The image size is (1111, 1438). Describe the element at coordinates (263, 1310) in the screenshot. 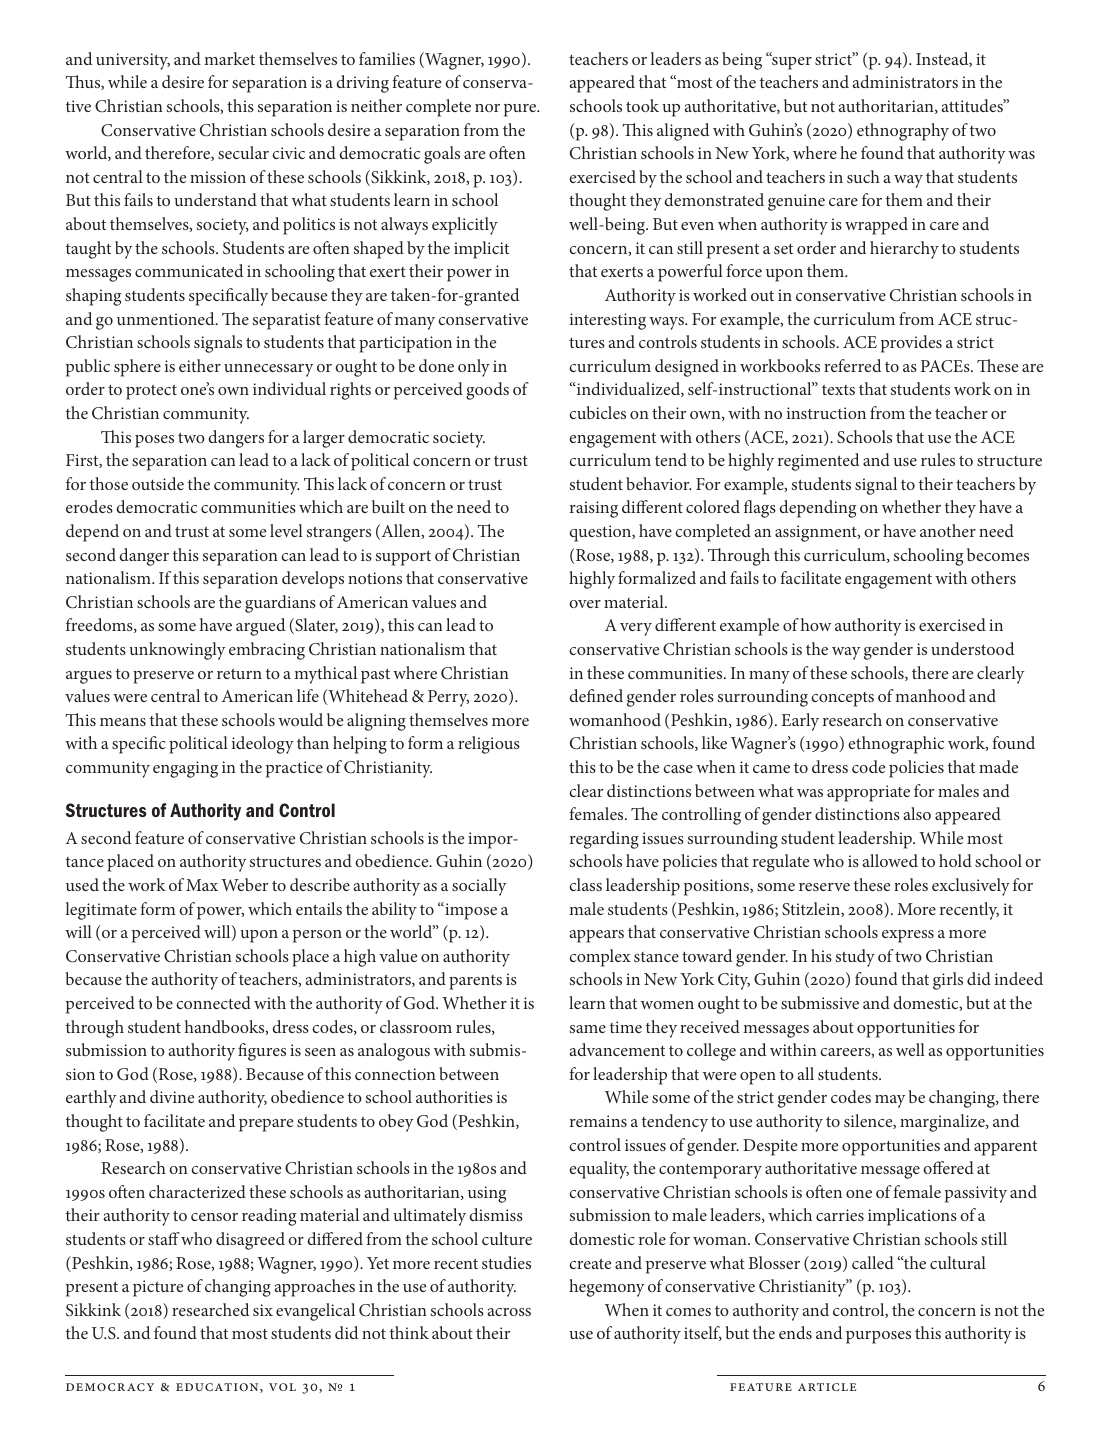

I see `six` at that location.
